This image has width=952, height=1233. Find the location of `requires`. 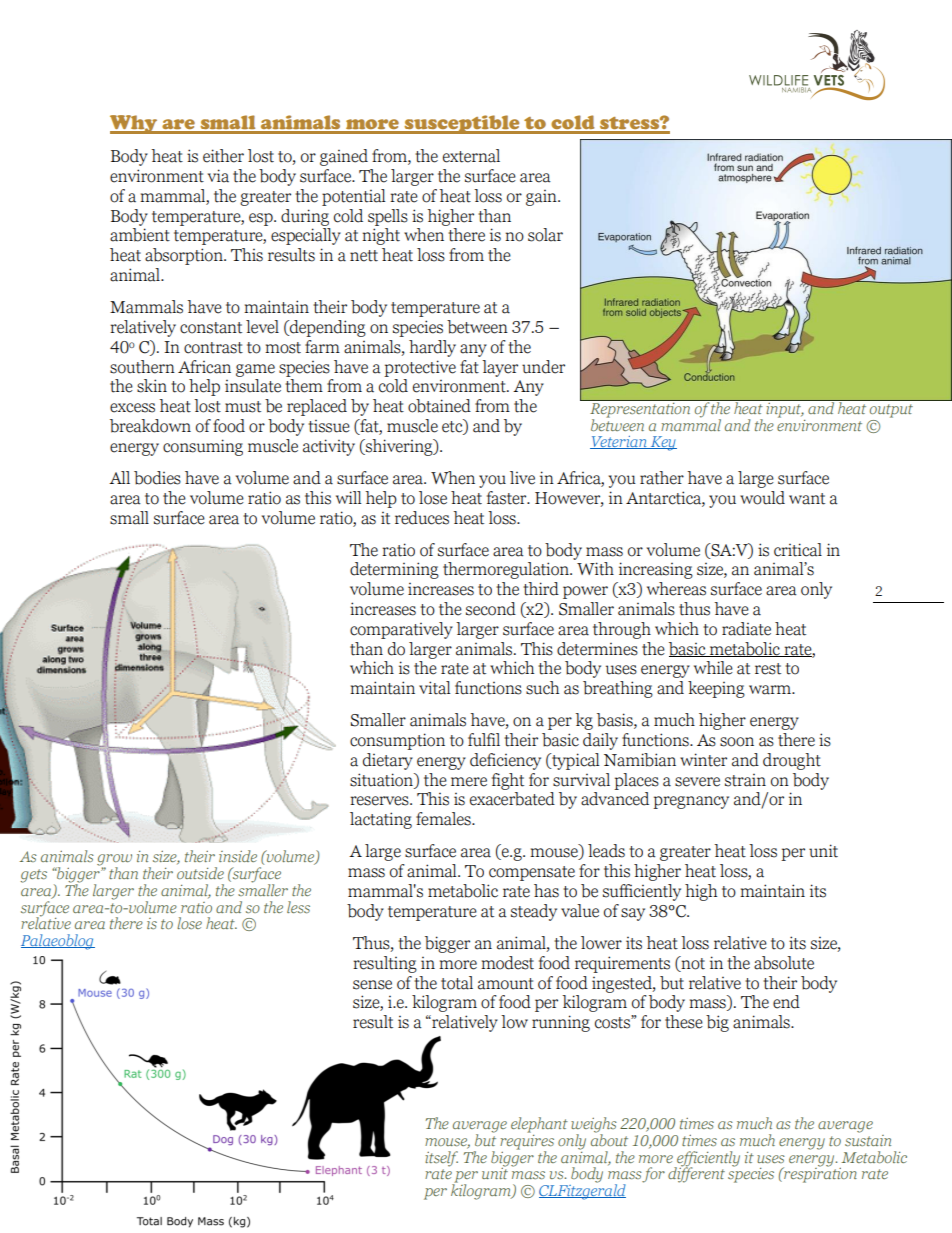

requires is located at coordinates (527, 1142).
